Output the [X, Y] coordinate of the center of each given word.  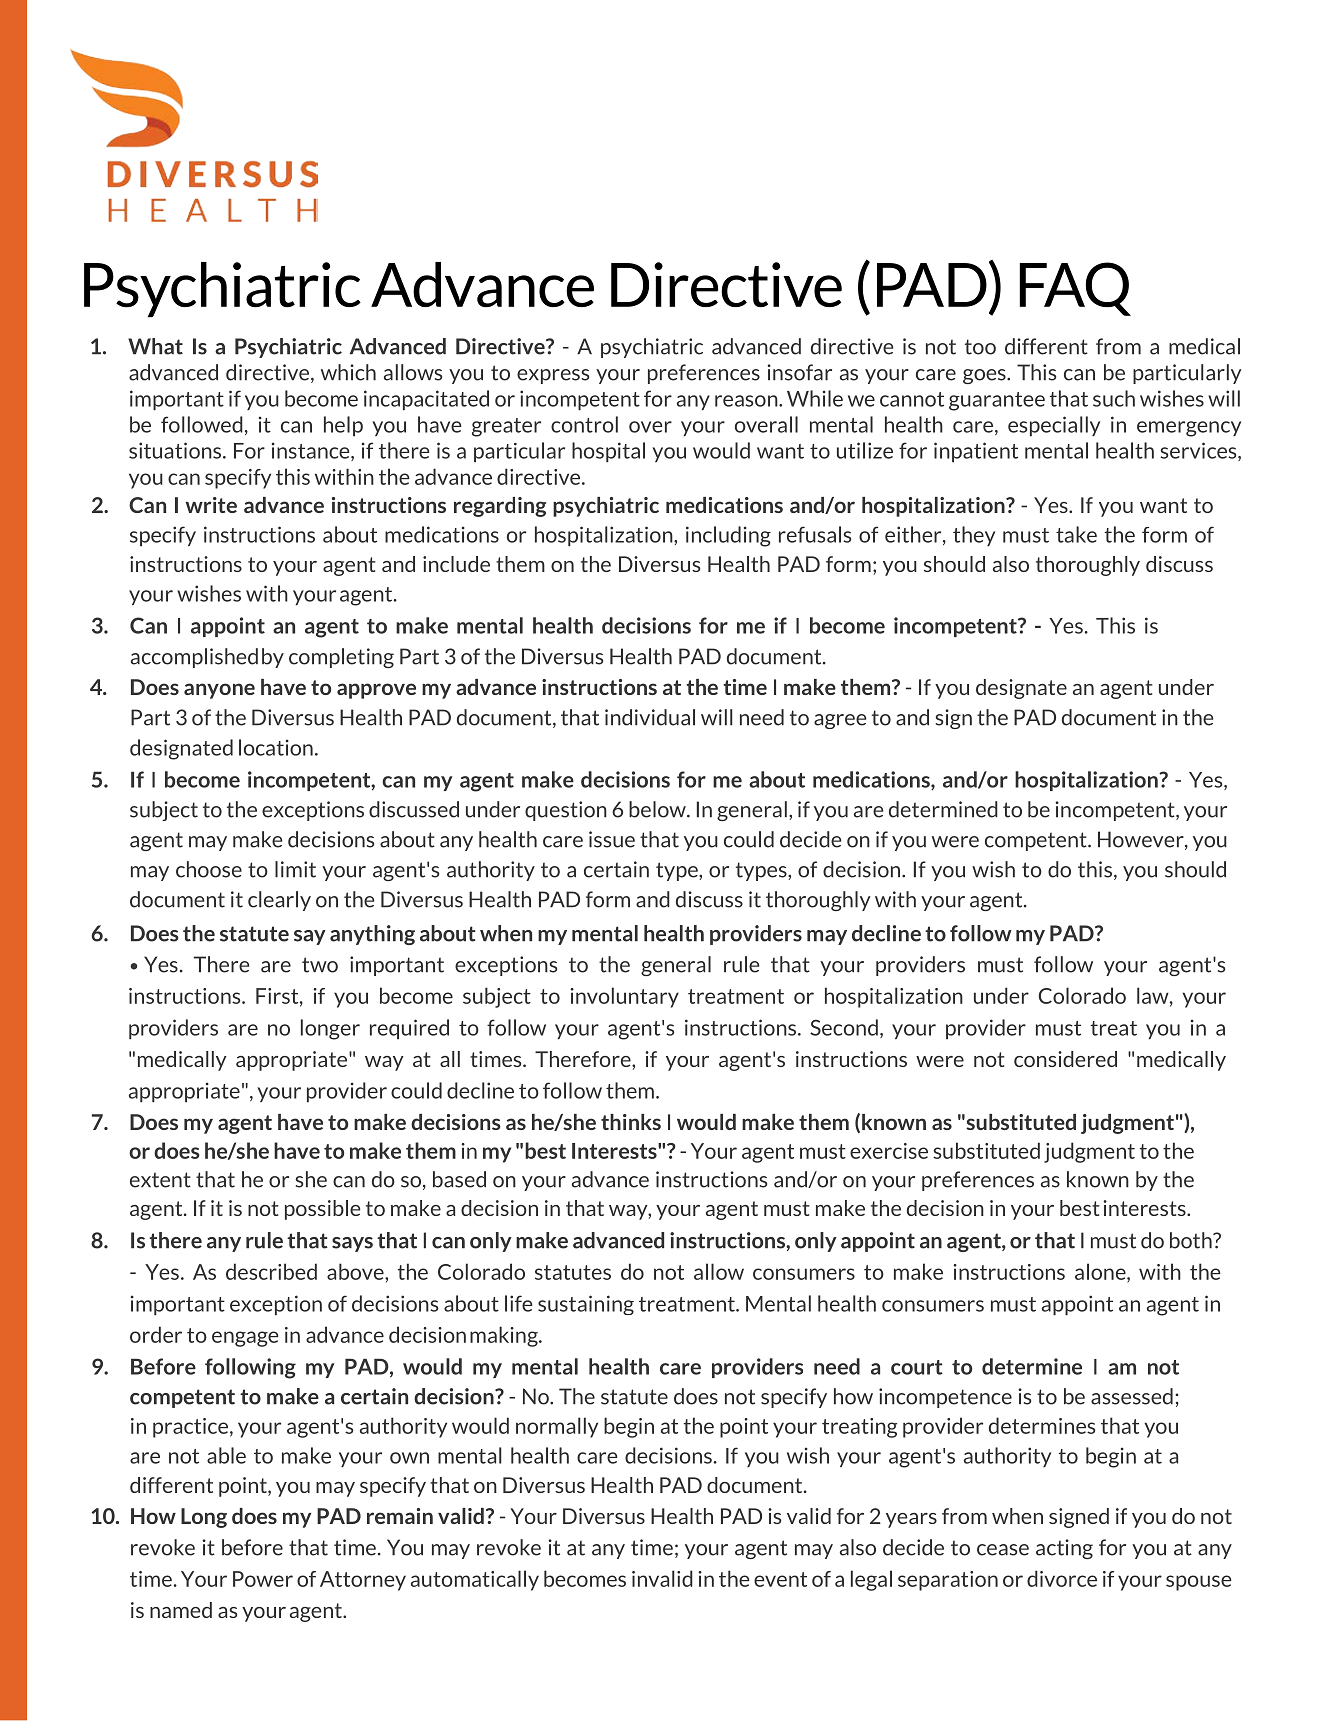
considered [1065, 1059]
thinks [631, 1122]
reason [747, 401]
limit [295, 869]
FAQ [1075, 289]
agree [840, 721]
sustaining [586, 1305]
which [348, 372]
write [211, 505]
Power [263, 1579]
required [409, 1029]
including [728, 536]
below [658, 809]
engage [245, 1339]
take [1076, 534]
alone [1101, 1272]
